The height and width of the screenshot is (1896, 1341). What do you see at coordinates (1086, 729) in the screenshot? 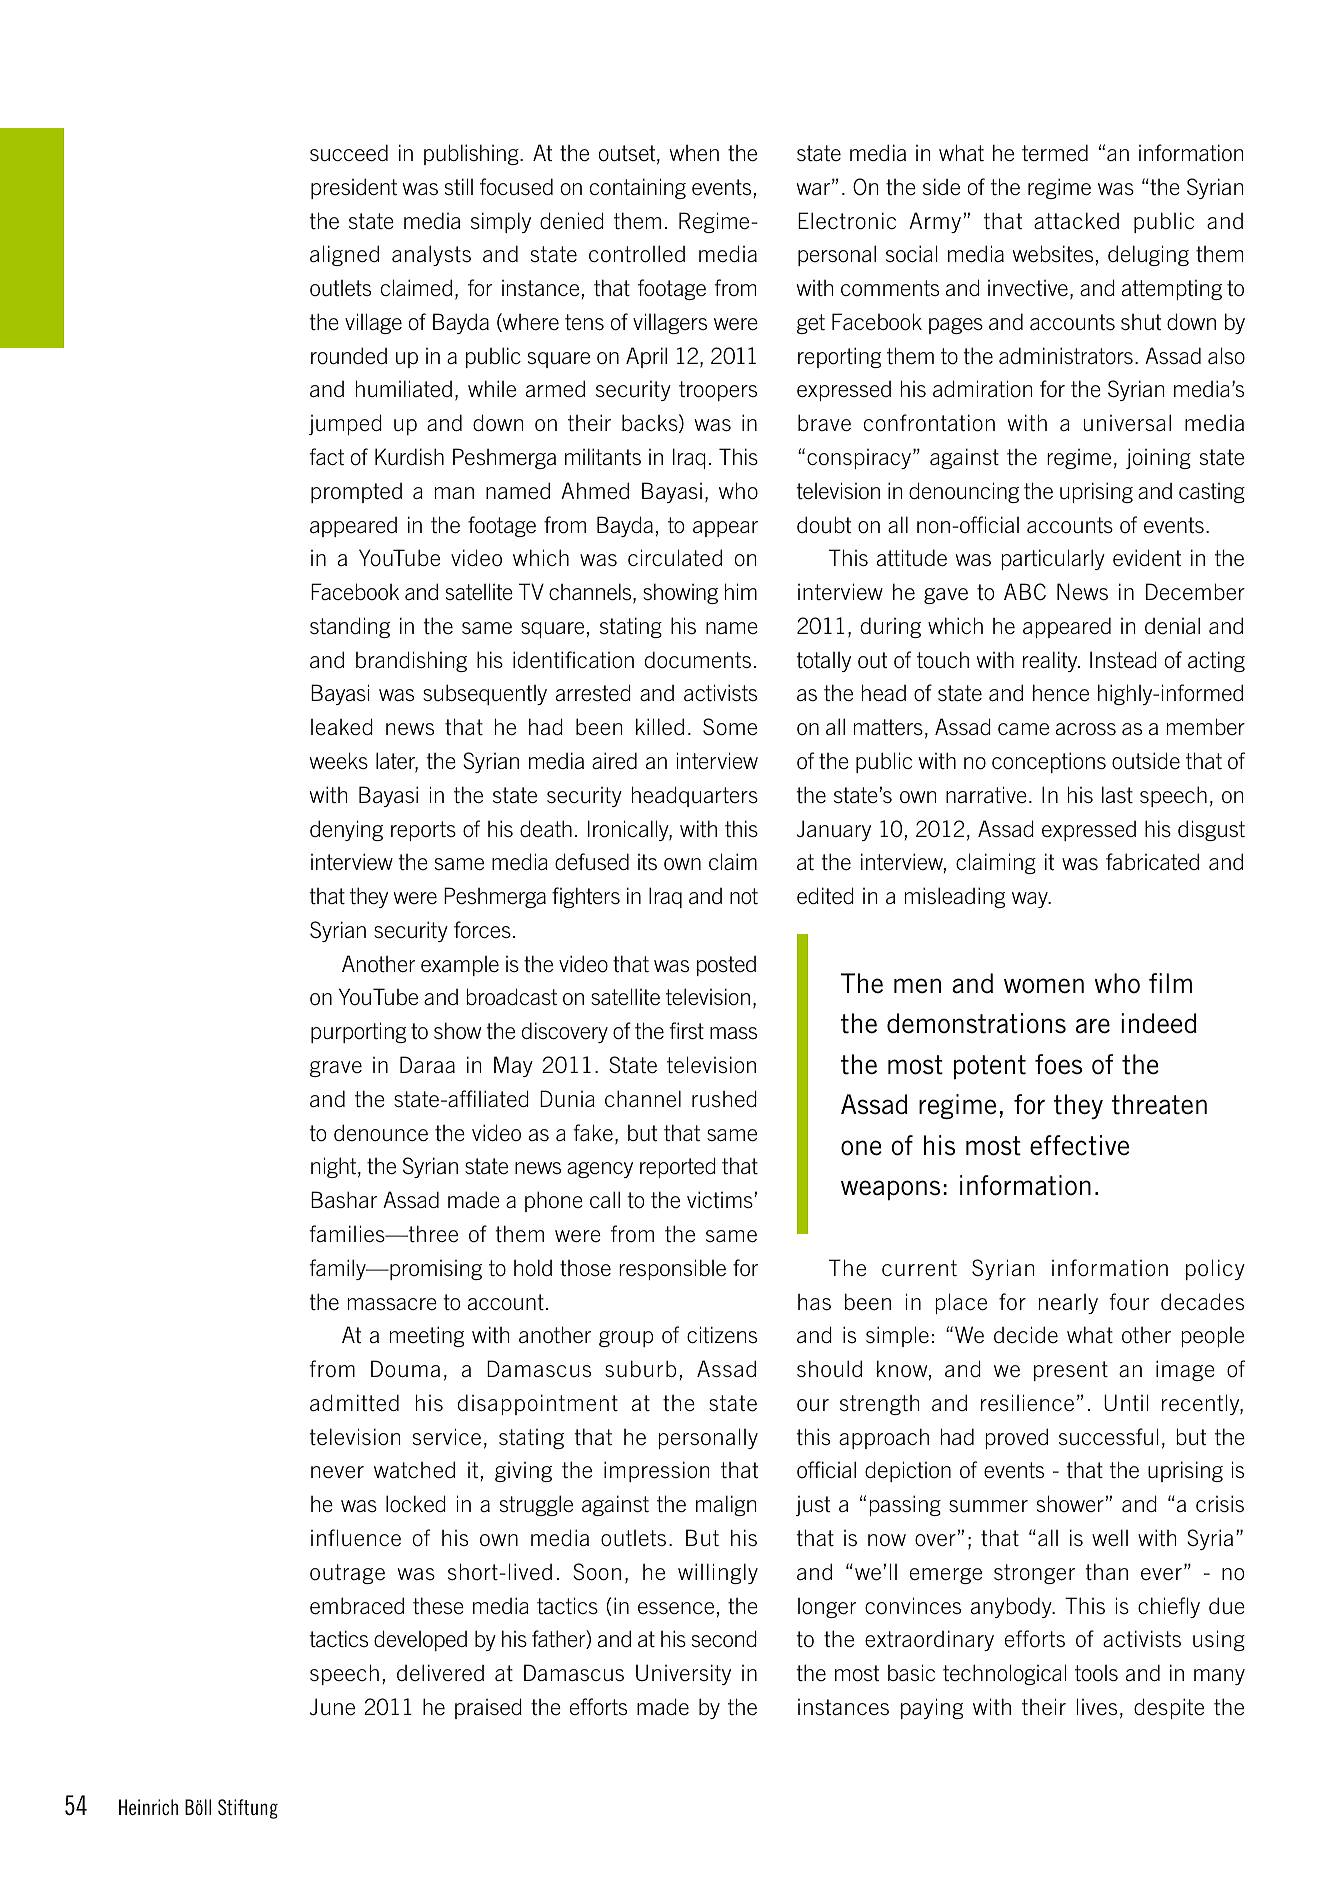
I see `across` at bounding box center [1086, 729].
